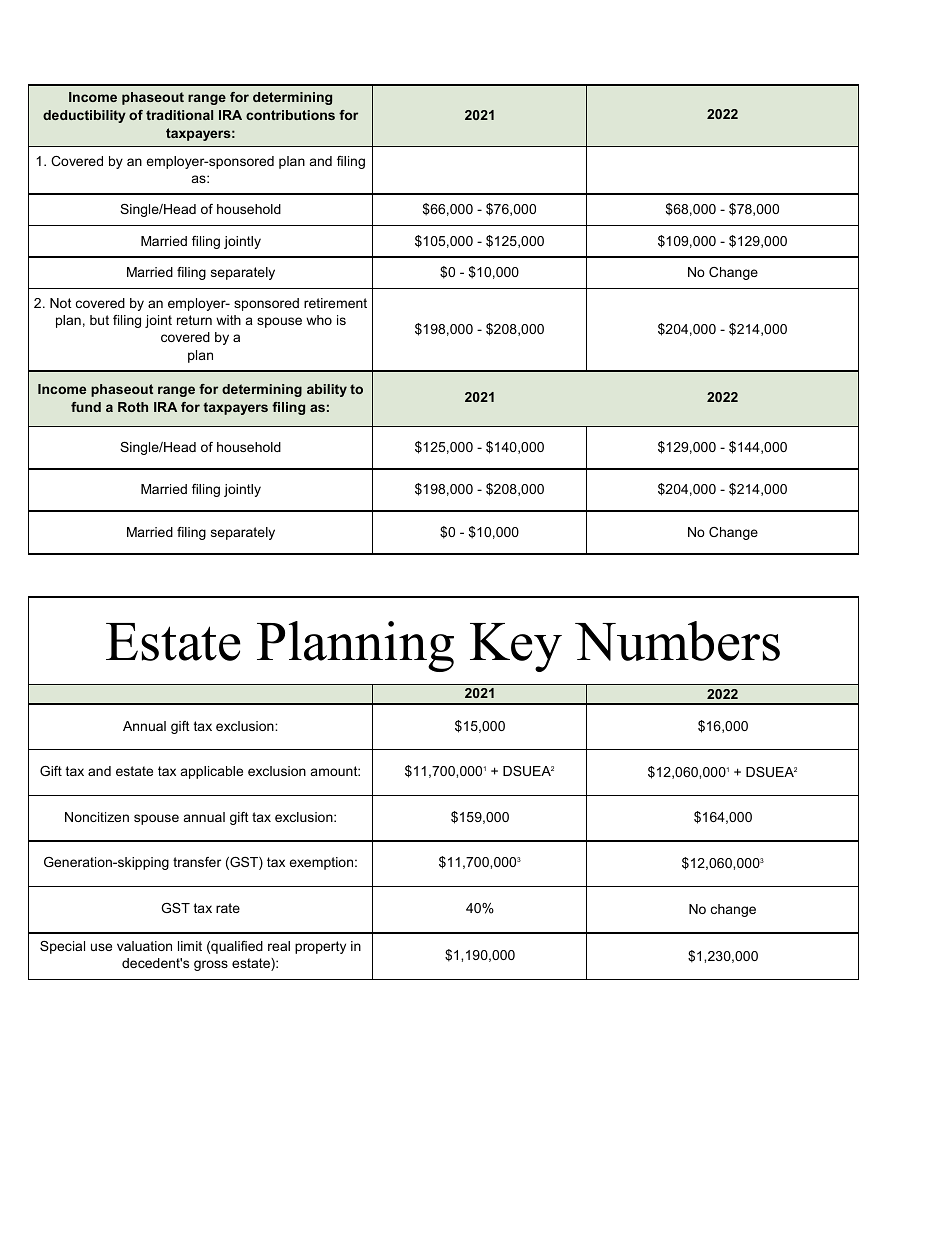  I want to click on Numbers, so click(677, 641).
